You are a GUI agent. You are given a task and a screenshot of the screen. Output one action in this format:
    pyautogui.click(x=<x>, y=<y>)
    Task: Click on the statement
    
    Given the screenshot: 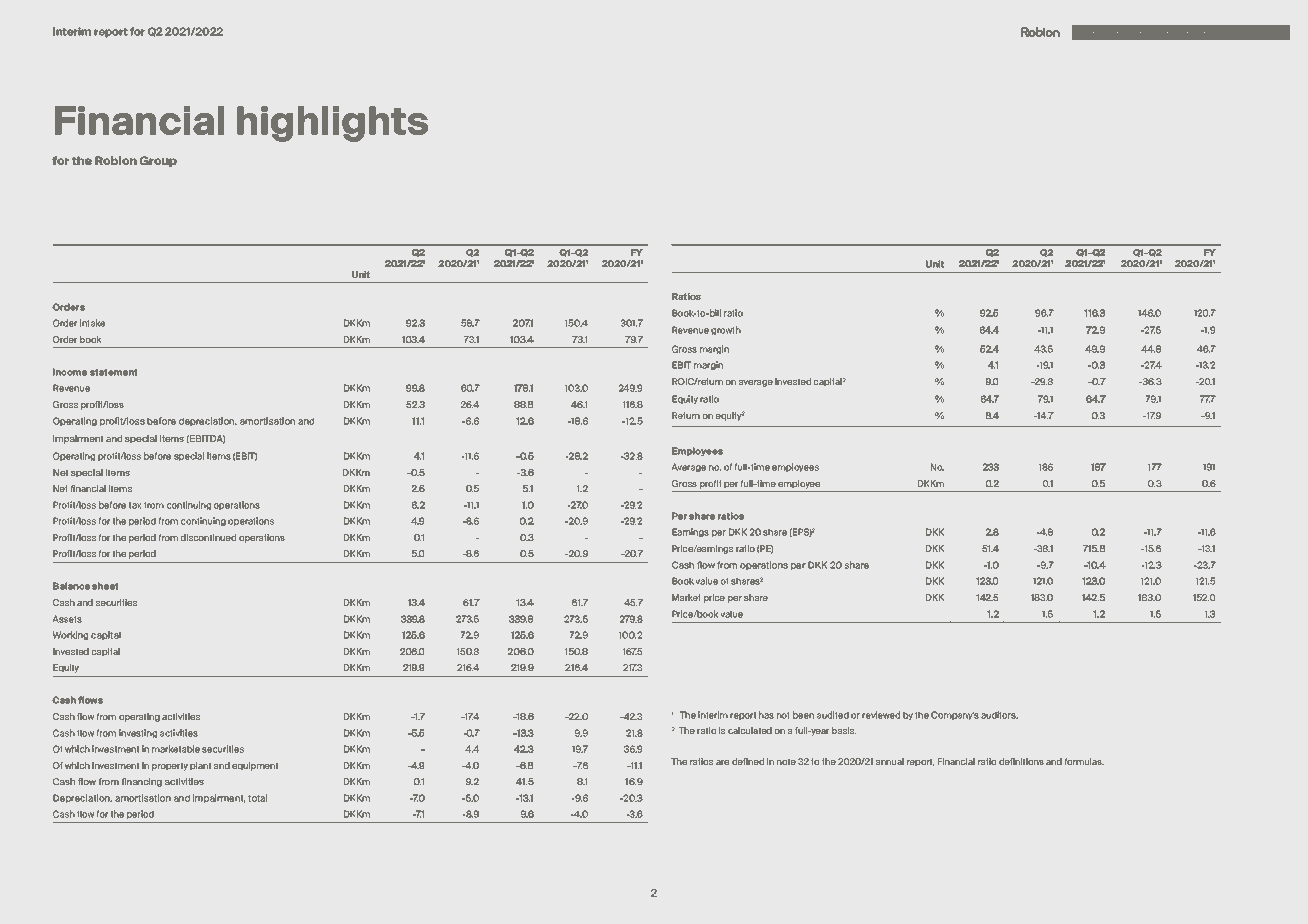 What is the action you would take?
    pyautogui.click(x=114, y=372)
